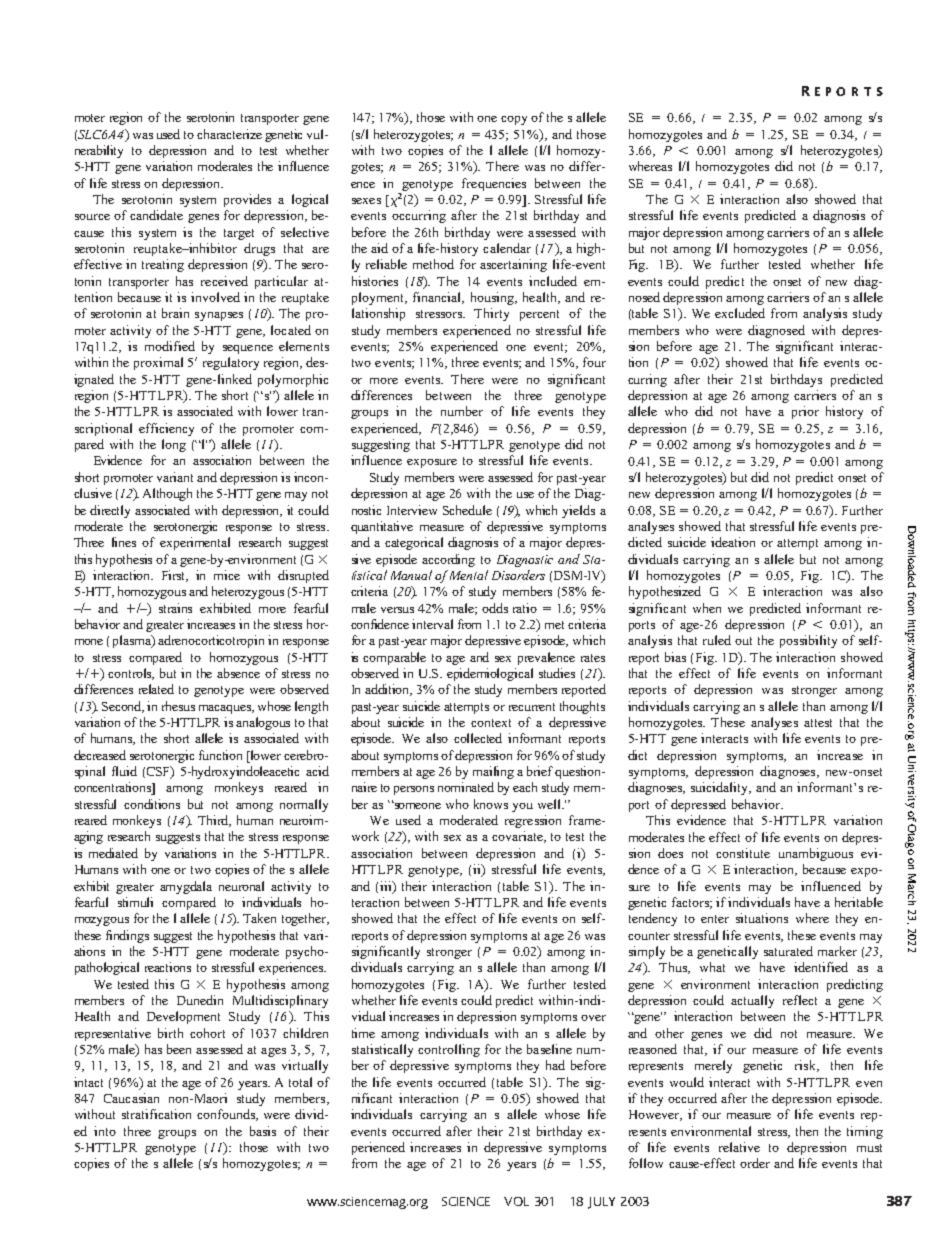 The image size is (952, 1233). What do you see at coordinates (462, 411) in the screenshot?
I see `number` at bounding box center [462, 411].
